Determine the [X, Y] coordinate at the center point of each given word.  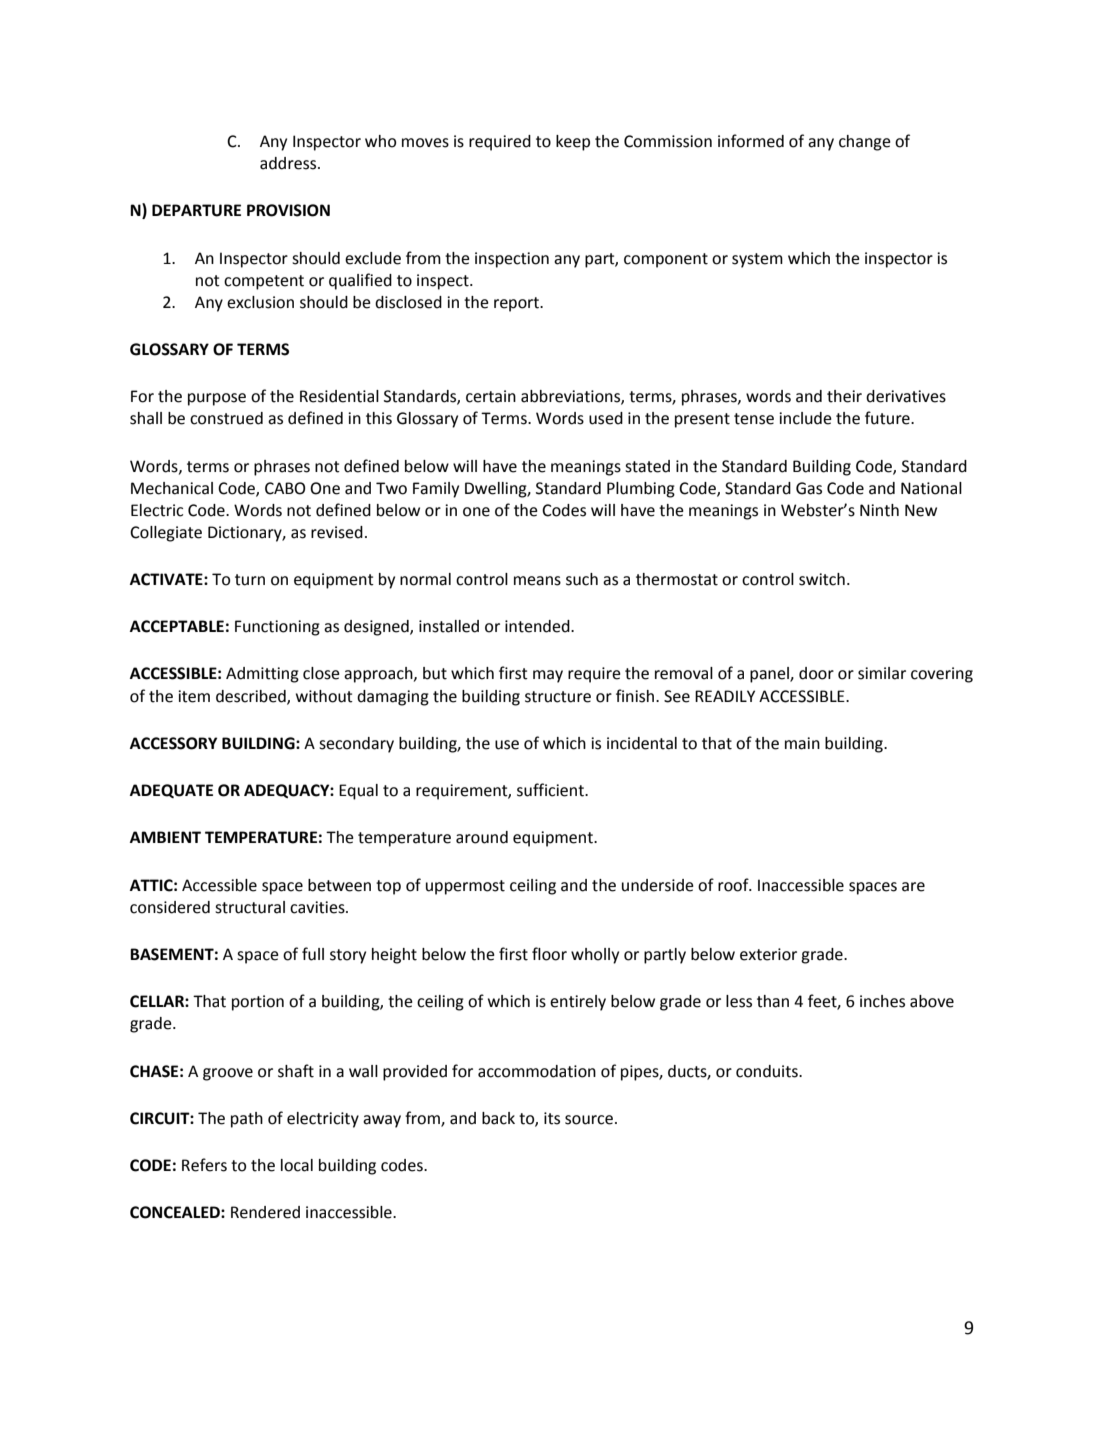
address [289, 163]
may [548, 676]
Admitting [262, 675]
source [589, 1120]
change [865, 143]
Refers [204, 1165]
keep [573, 143]
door [816, 673]
